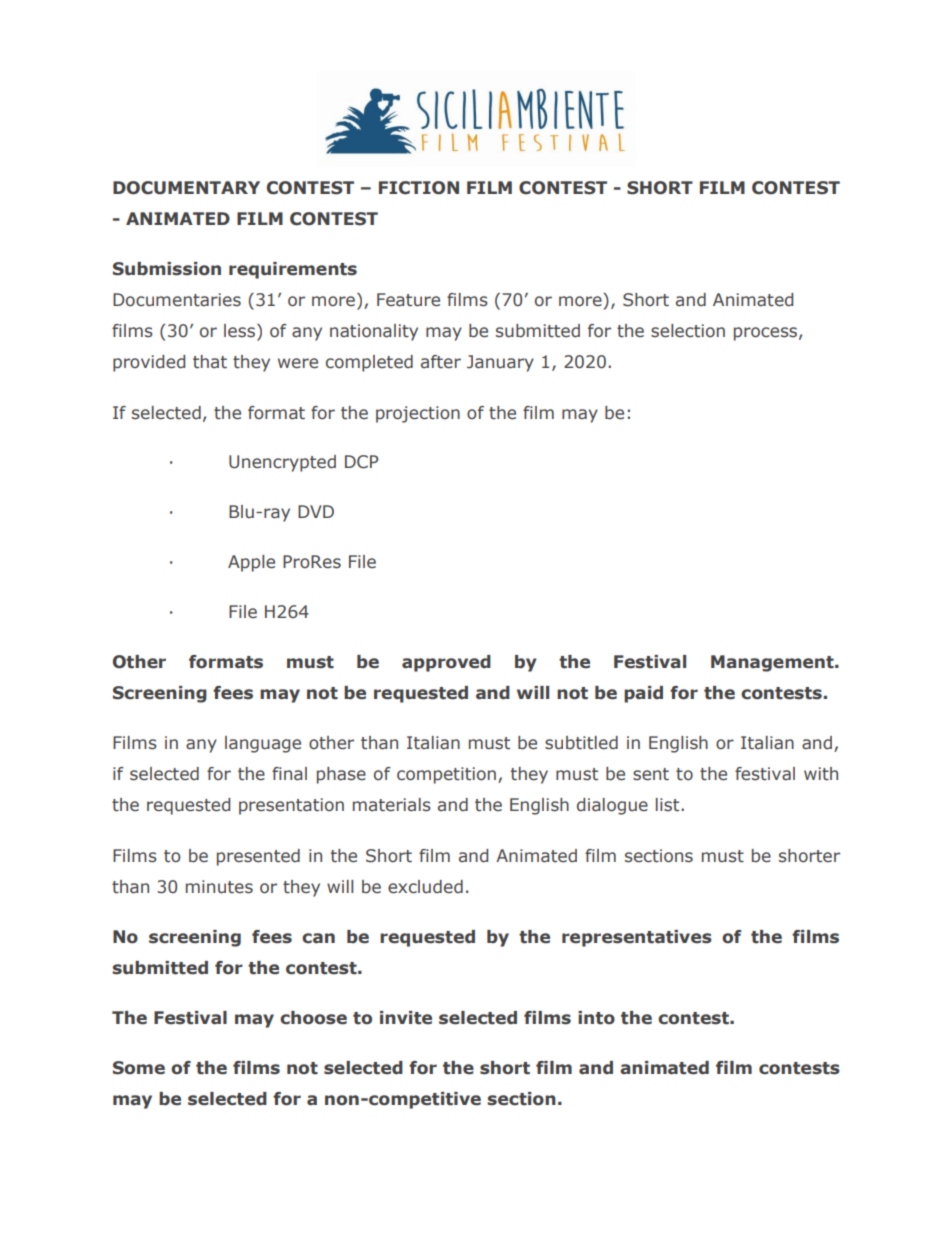  Describe the element at coordinates (219, 887) in the page. I see `minutes` at that location.
